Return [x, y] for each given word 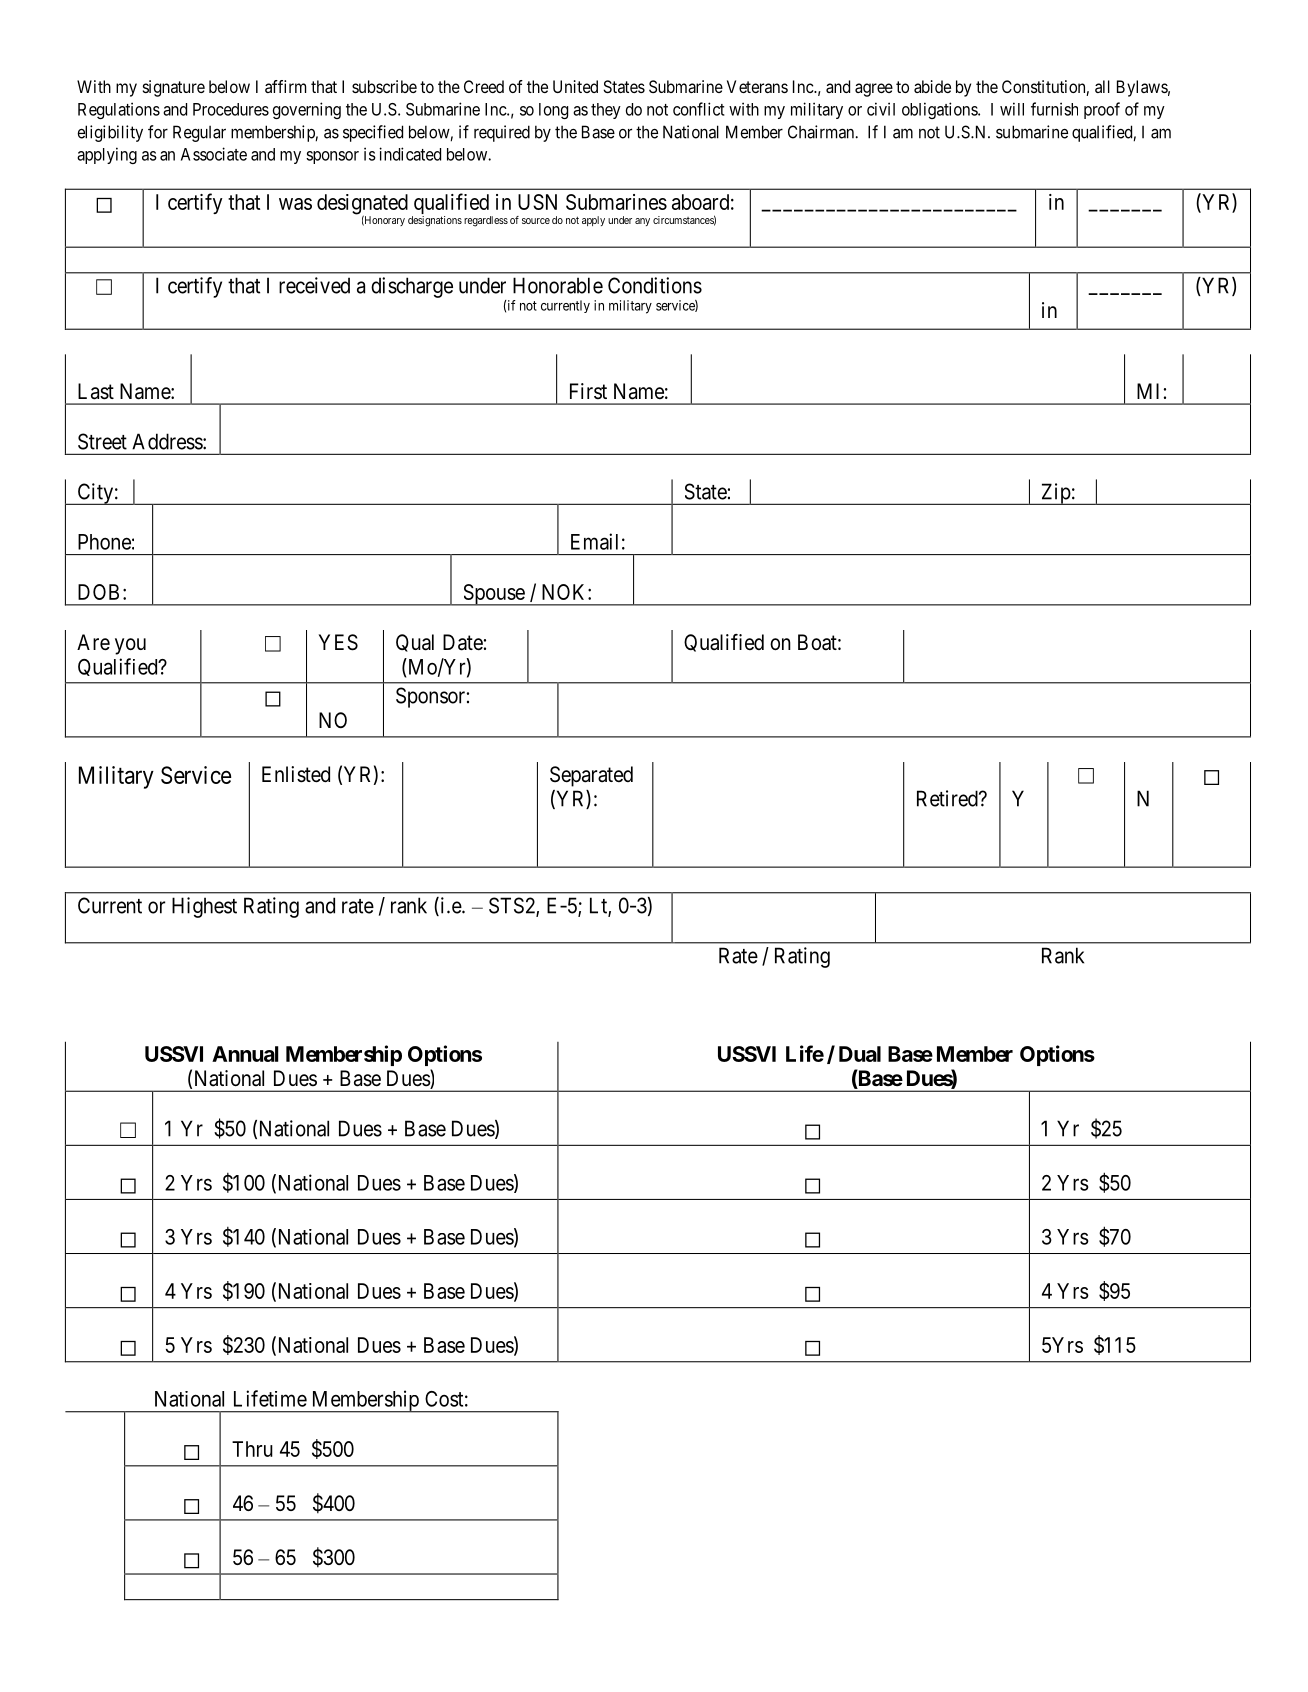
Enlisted [296, 774]
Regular [199, 133]
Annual [245, 1054]
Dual [860, 1054]
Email [594, 541]
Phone [104, 542]
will [1012, 109]
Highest [204, 907]
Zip [1055, 494]
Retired [948, 798]
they [606, 111]
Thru [252, 1449]
